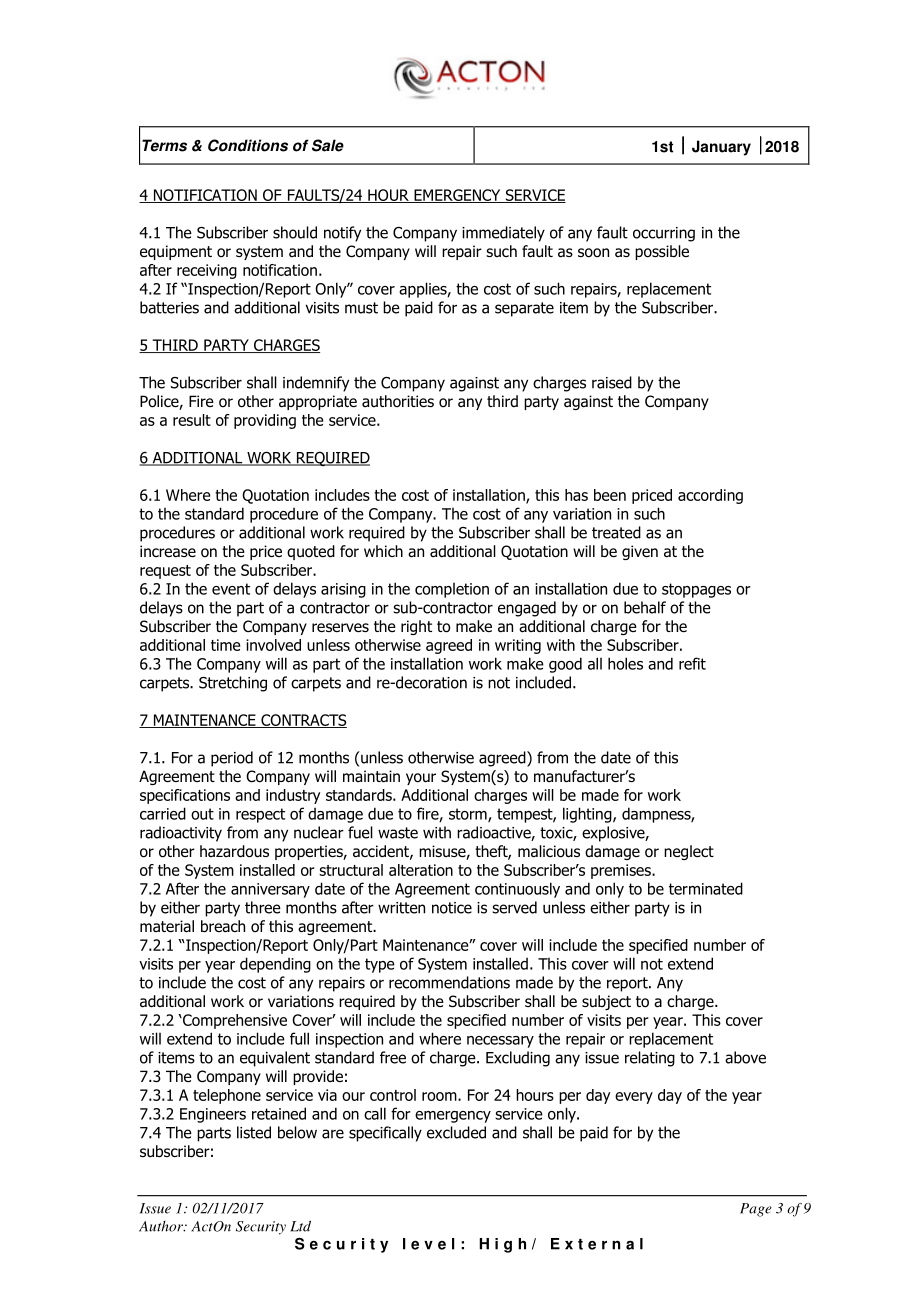 The width and height of the screenshot is (924, 1308). What do you see at coordinates (456, 1132) in the screenshot?
I see `excluded` at bounding box center [456, 1132].
